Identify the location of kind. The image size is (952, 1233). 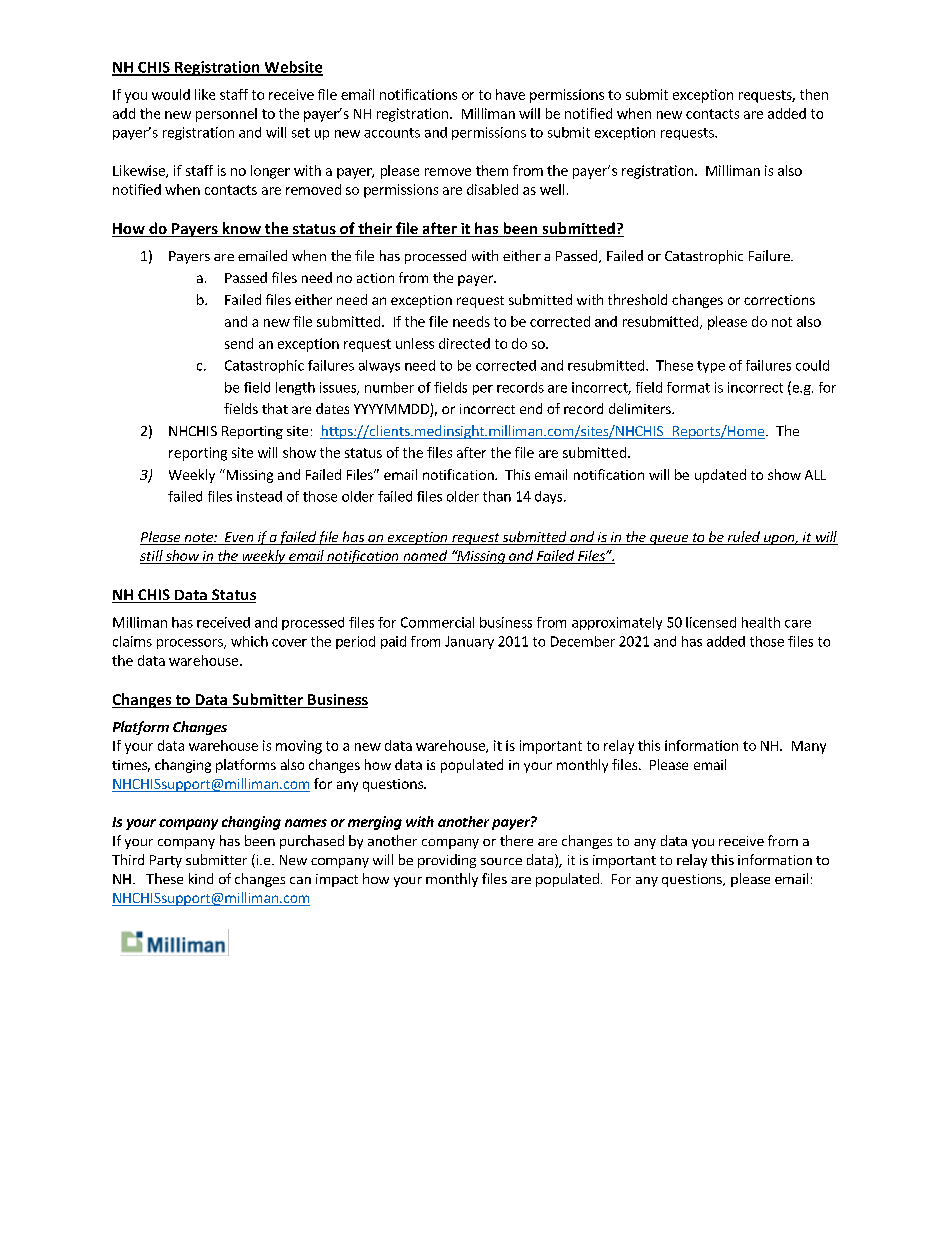
(201, 878).
